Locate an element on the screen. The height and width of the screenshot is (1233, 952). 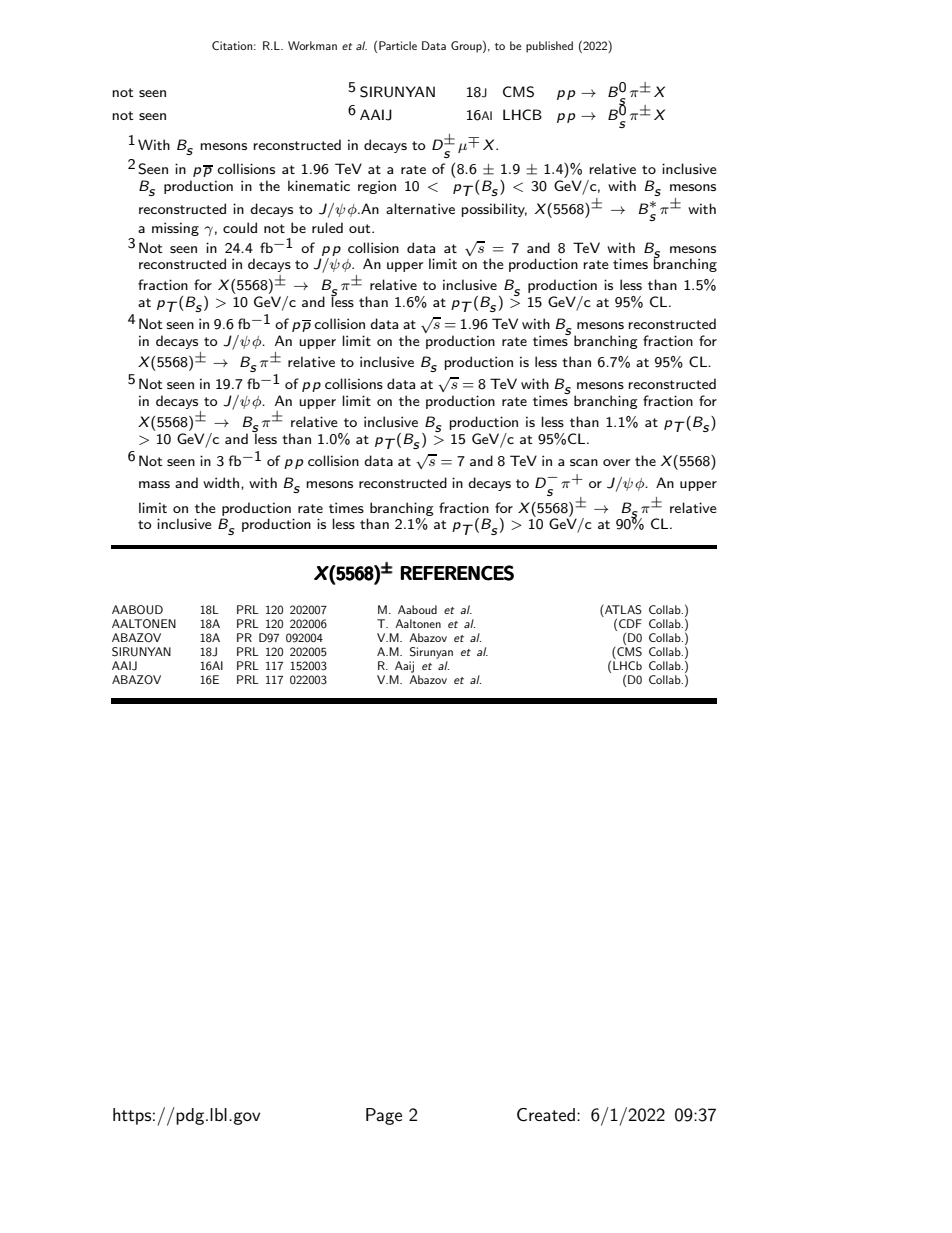
could is located at coordinates (240, 227).
